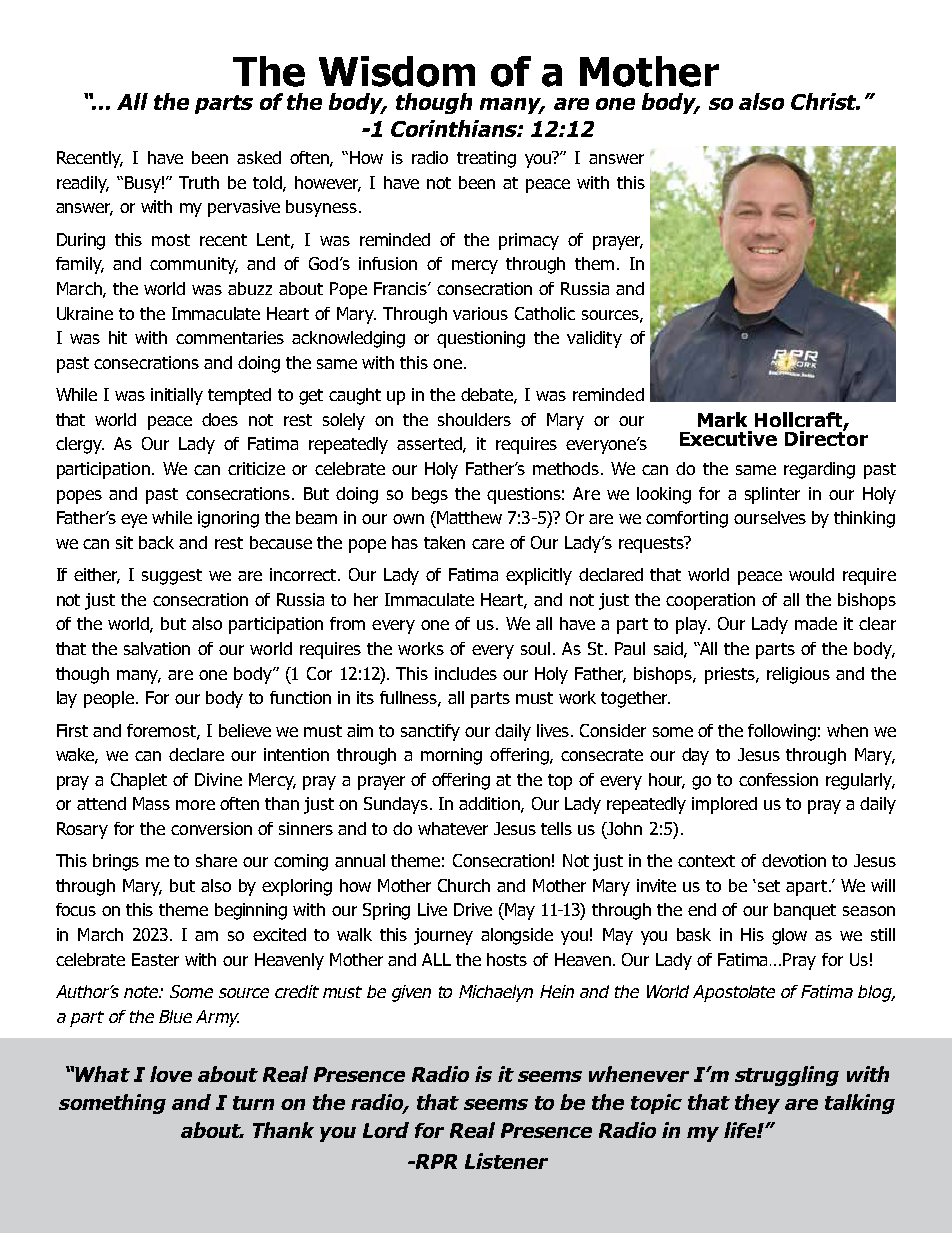 The width and height of the document is (952, 1233). What do you see at coordinates (134, 521) in the document?
I see `eye` at bounding box center [134, 521].
